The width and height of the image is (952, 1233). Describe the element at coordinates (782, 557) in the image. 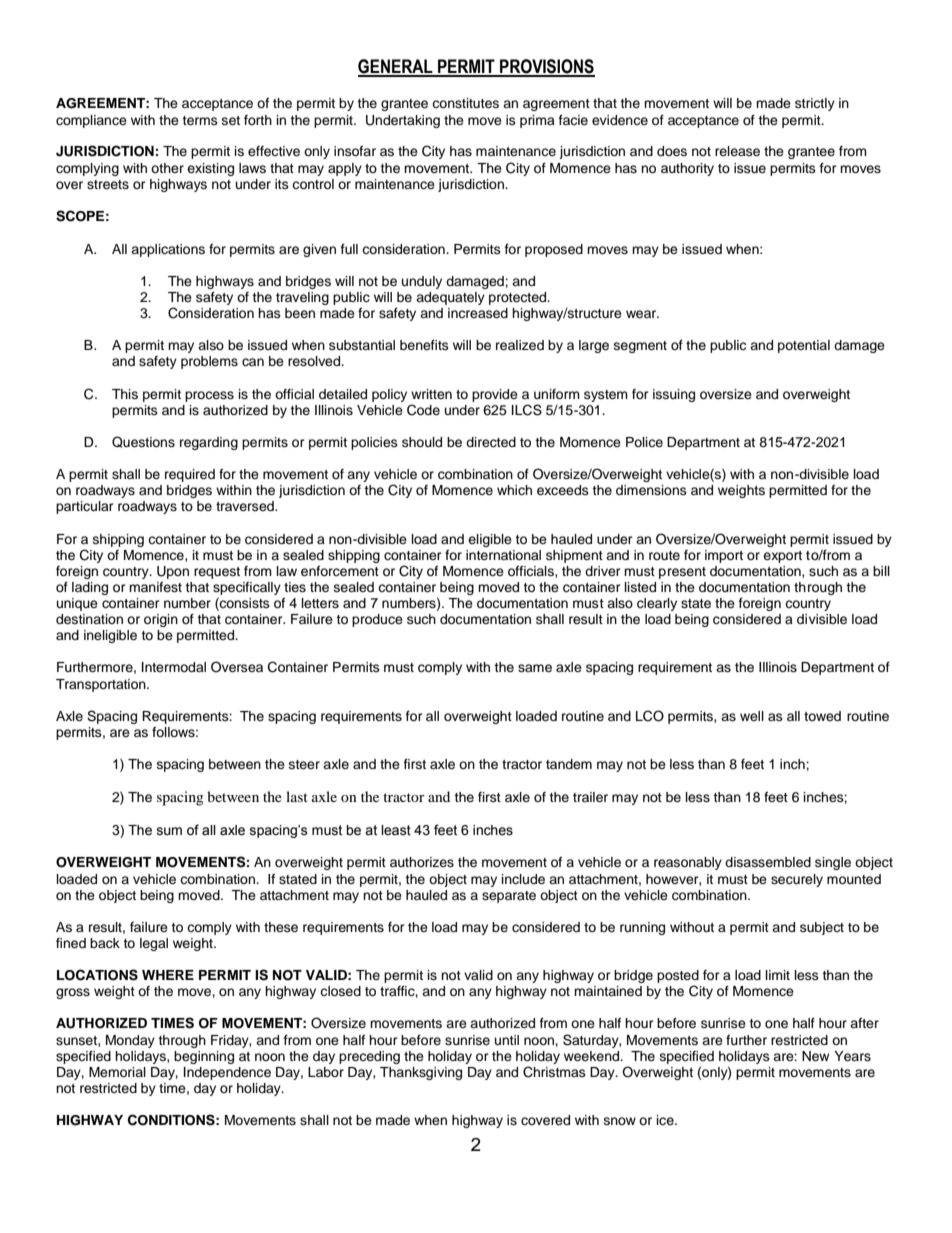

I see `export` at that location.
